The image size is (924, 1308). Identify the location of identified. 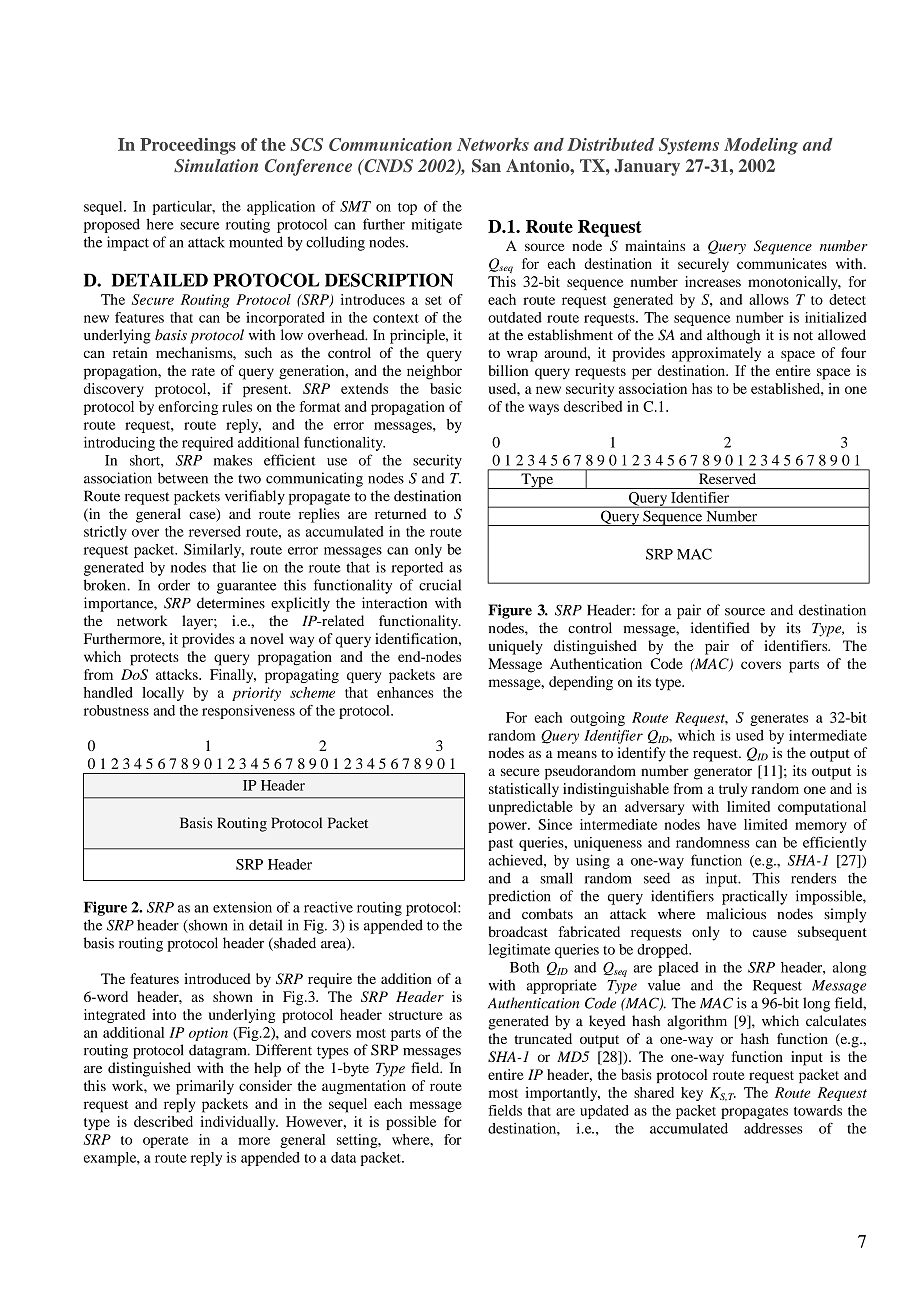
(720, 628).
